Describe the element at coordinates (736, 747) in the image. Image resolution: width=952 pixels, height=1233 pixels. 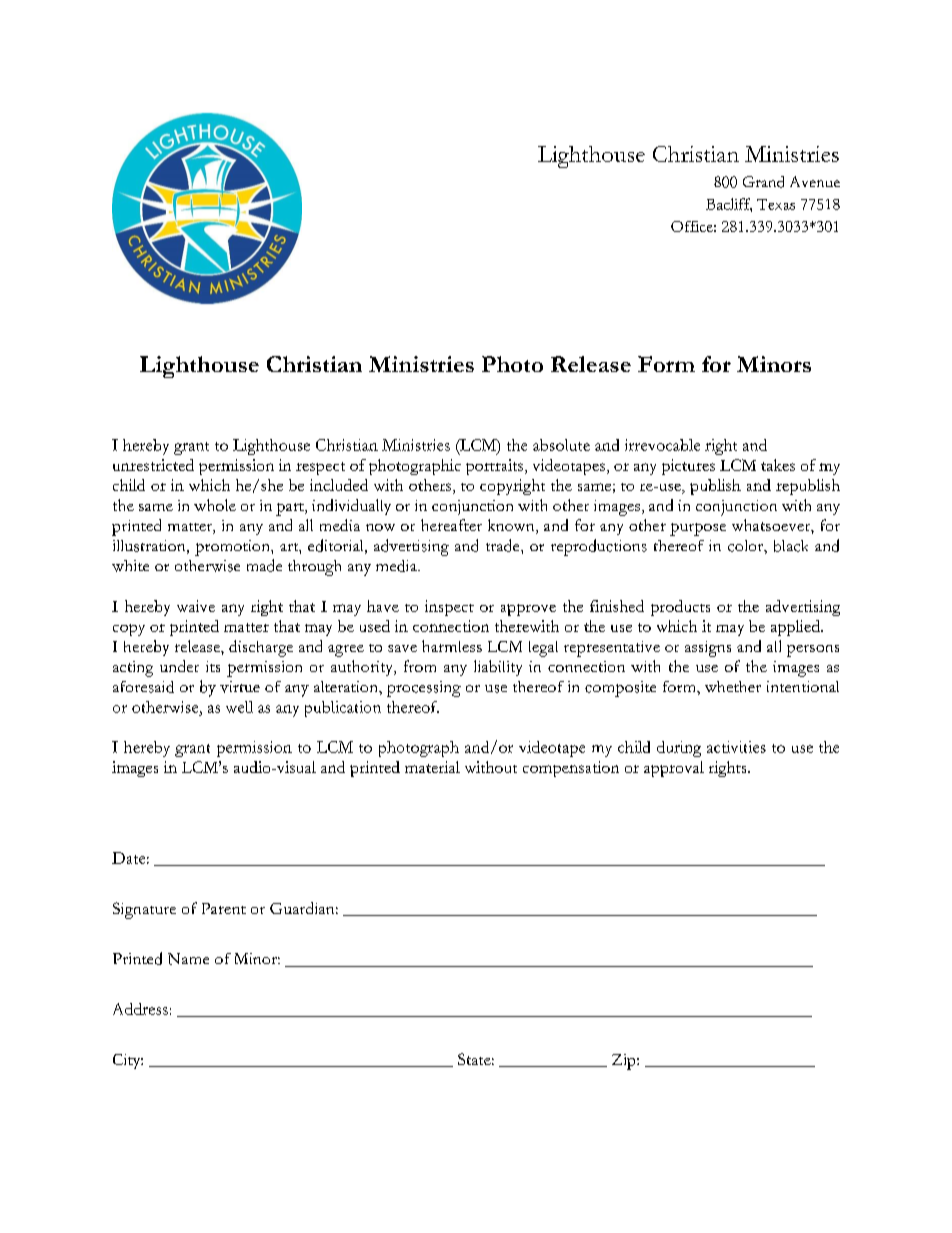
I see `activities` at that location.
